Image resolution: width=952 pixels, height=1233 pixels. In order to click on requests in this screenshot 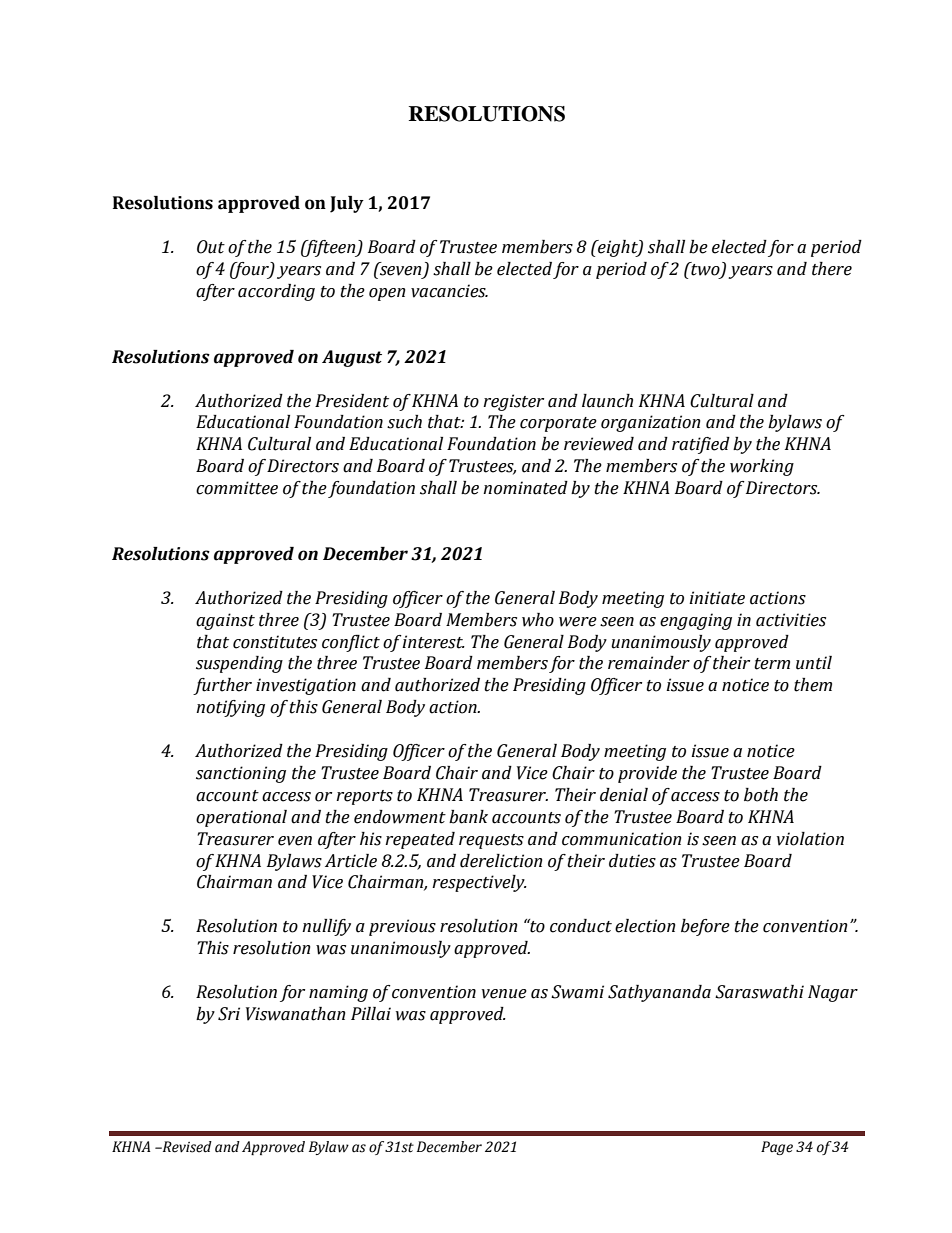, I will do `click(491, 841)`.
